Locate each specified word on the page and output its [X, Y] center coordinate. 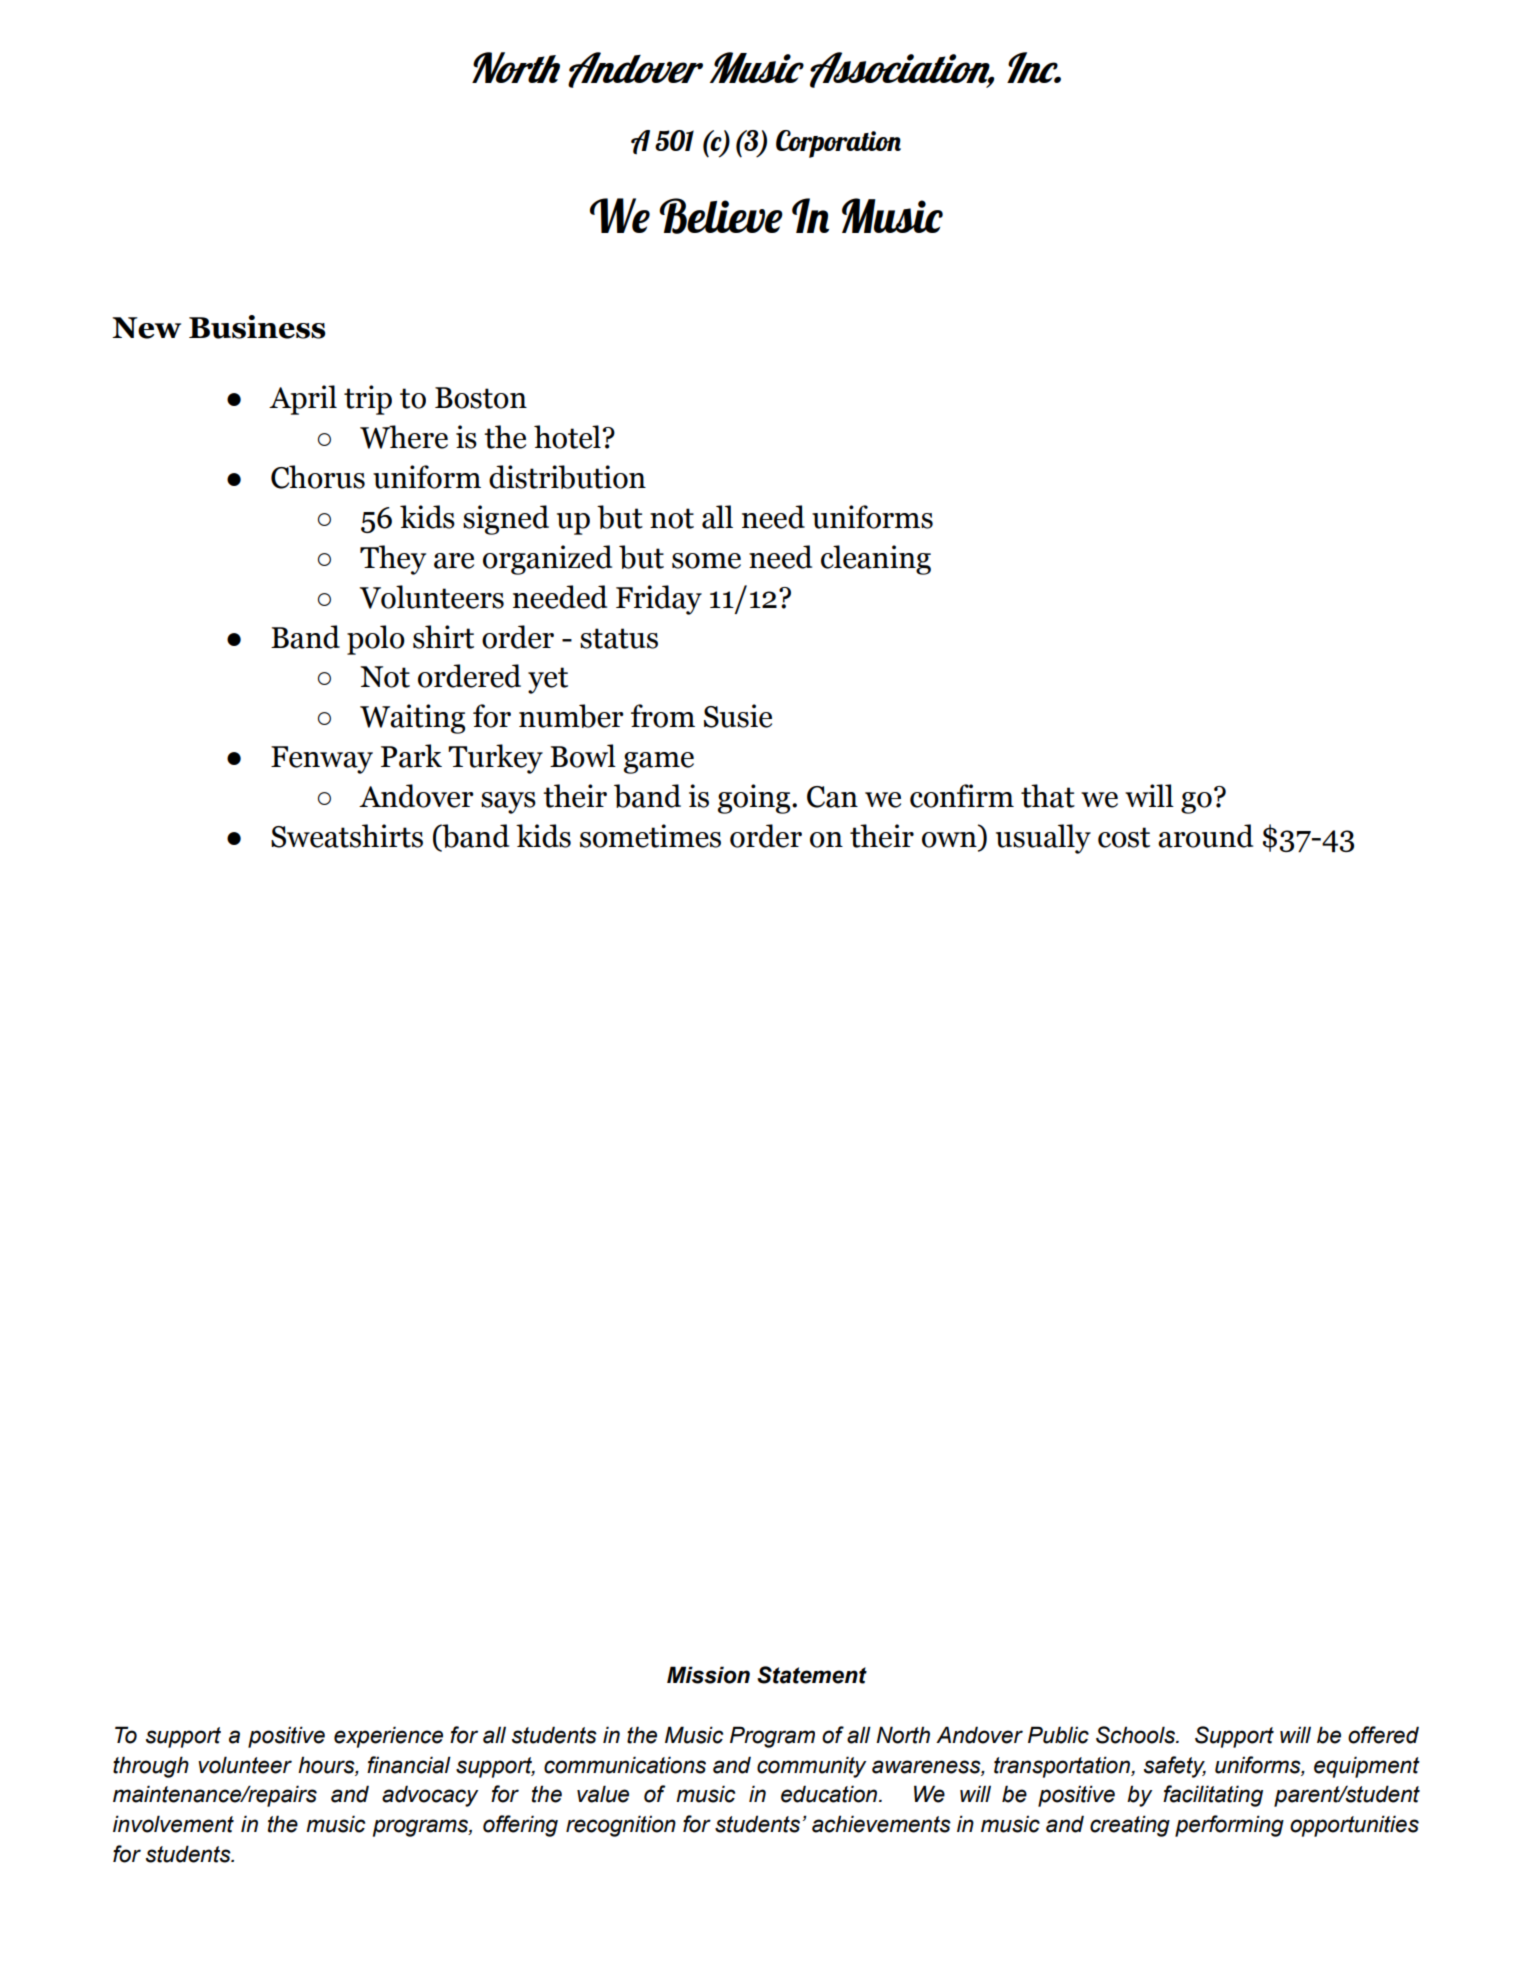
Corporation [838, 144]
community [811, 1767]
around [1205, 836]
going [755, 799]
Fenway [322, 760]
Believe [721, 216]
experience [388, 1737]
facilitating [1213, 1796]
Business [257, 327]
